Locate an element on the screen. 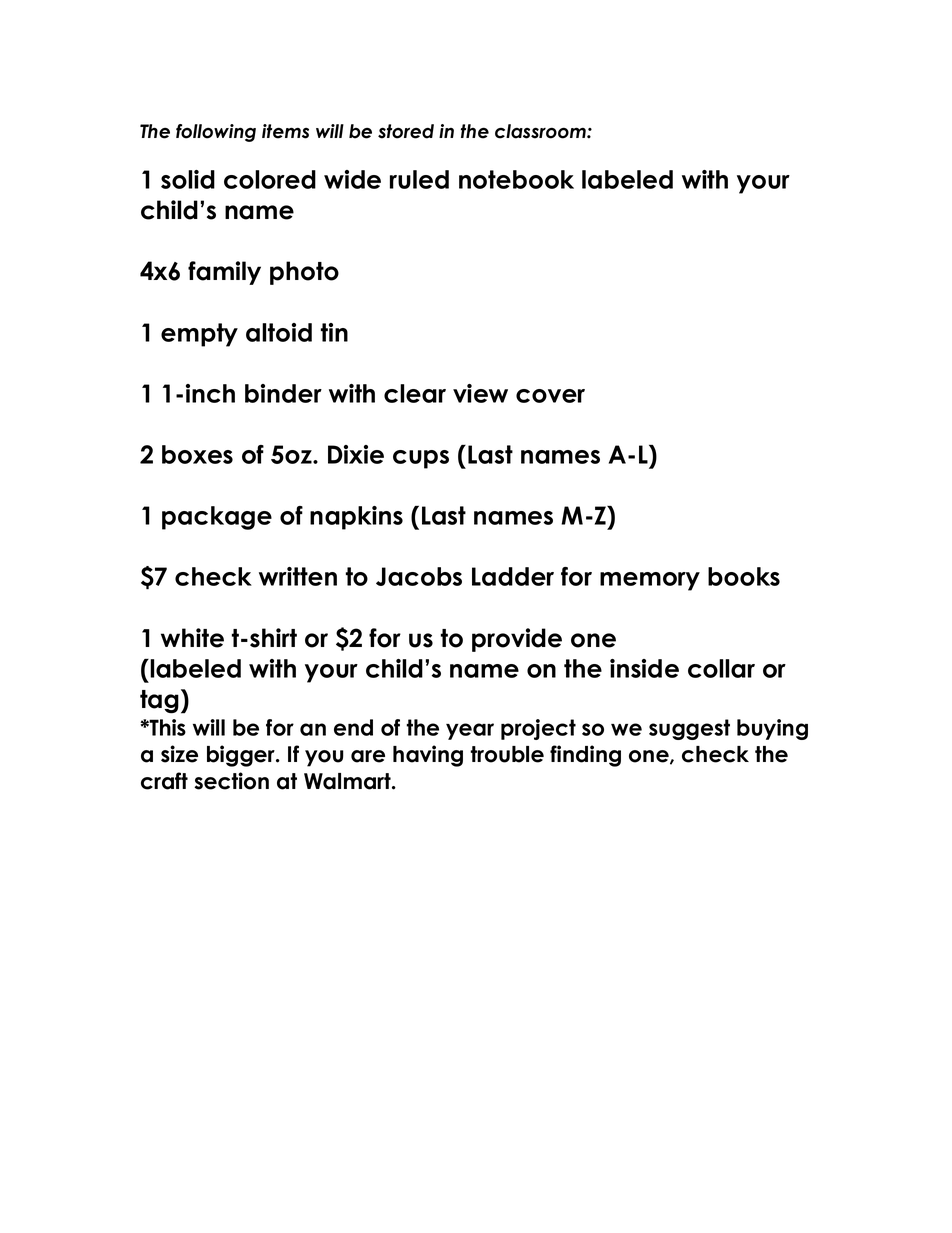  empty is located at coordinates (199, 335).
